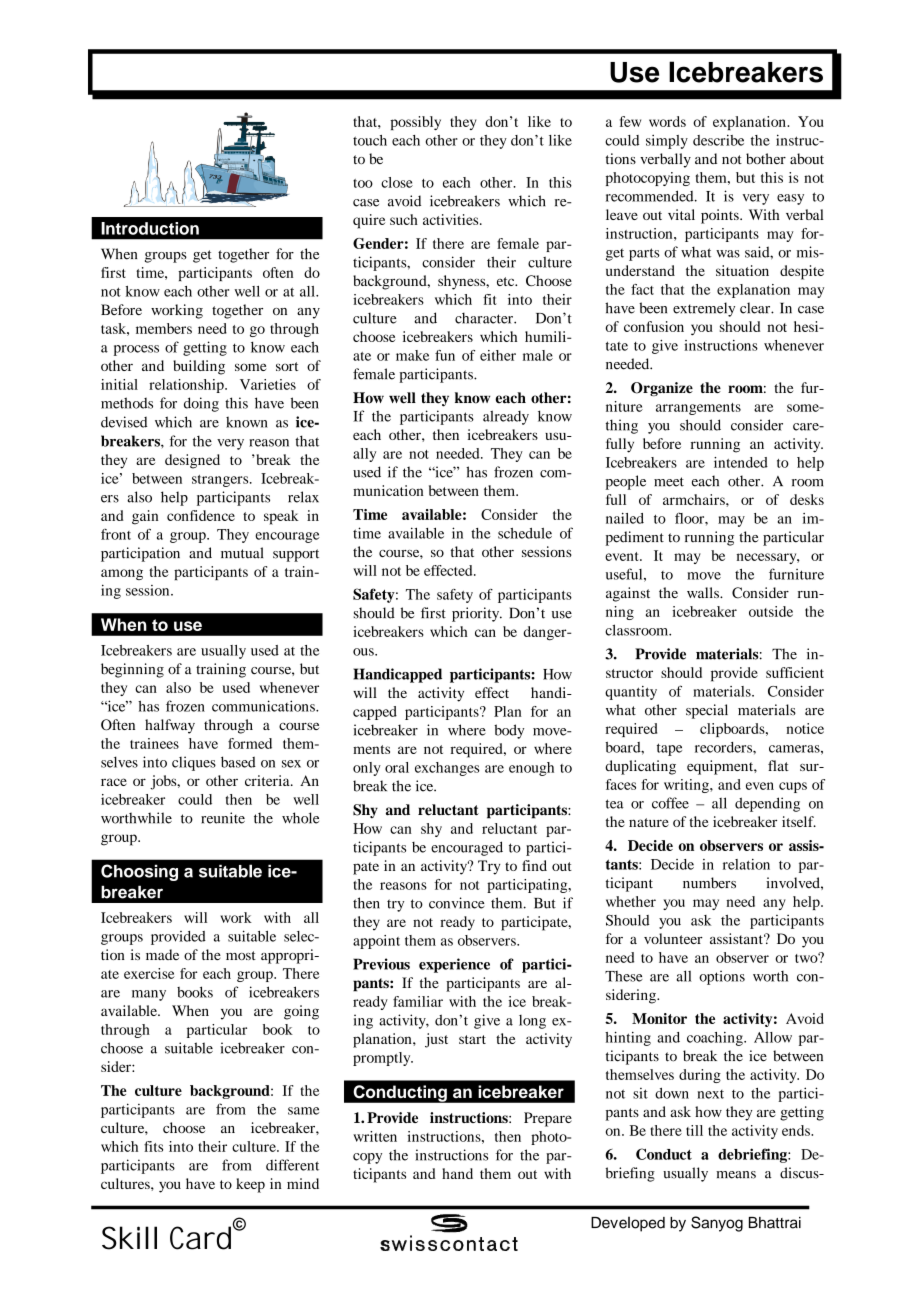 This image has width=924, height=1308. Describe the element at coordinates (454, 965) in the image. I see `experience` at that location.
